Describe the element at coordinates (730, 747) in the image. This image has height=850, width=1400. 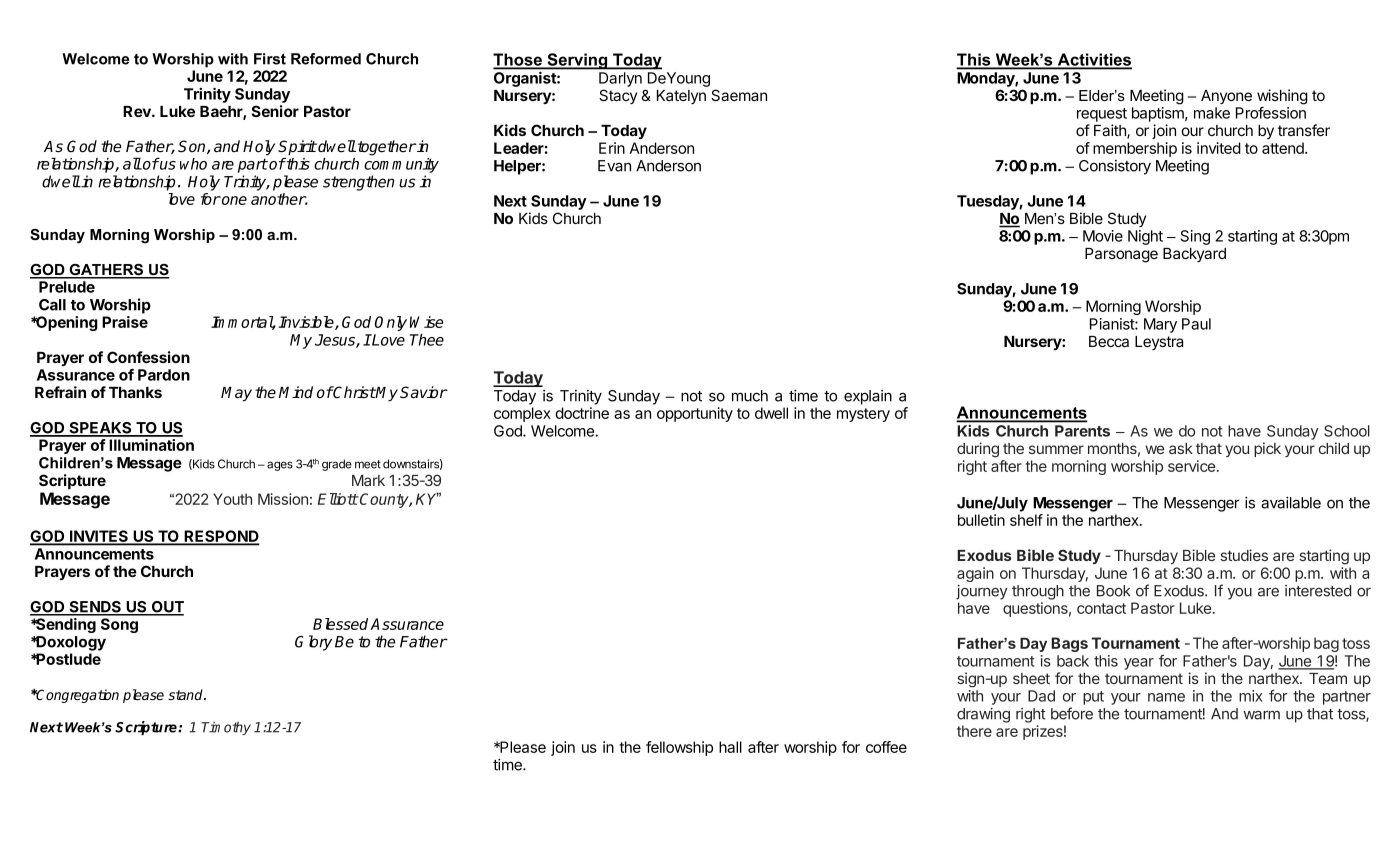
I see `hall` at that location.
